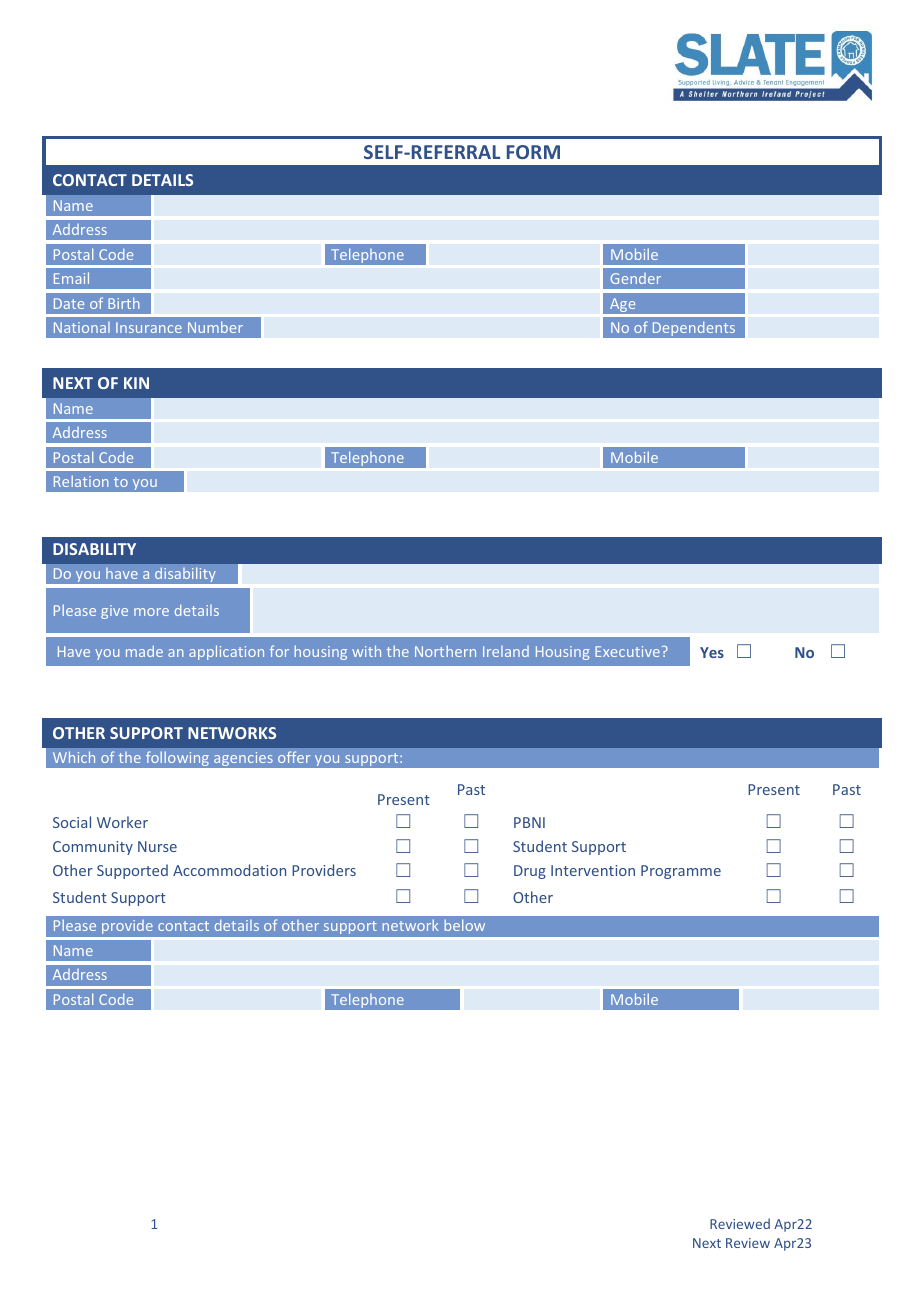  What do you see at coordinates (294, 757) in the image?
I see `offer` at bounding box center [294, 757].
